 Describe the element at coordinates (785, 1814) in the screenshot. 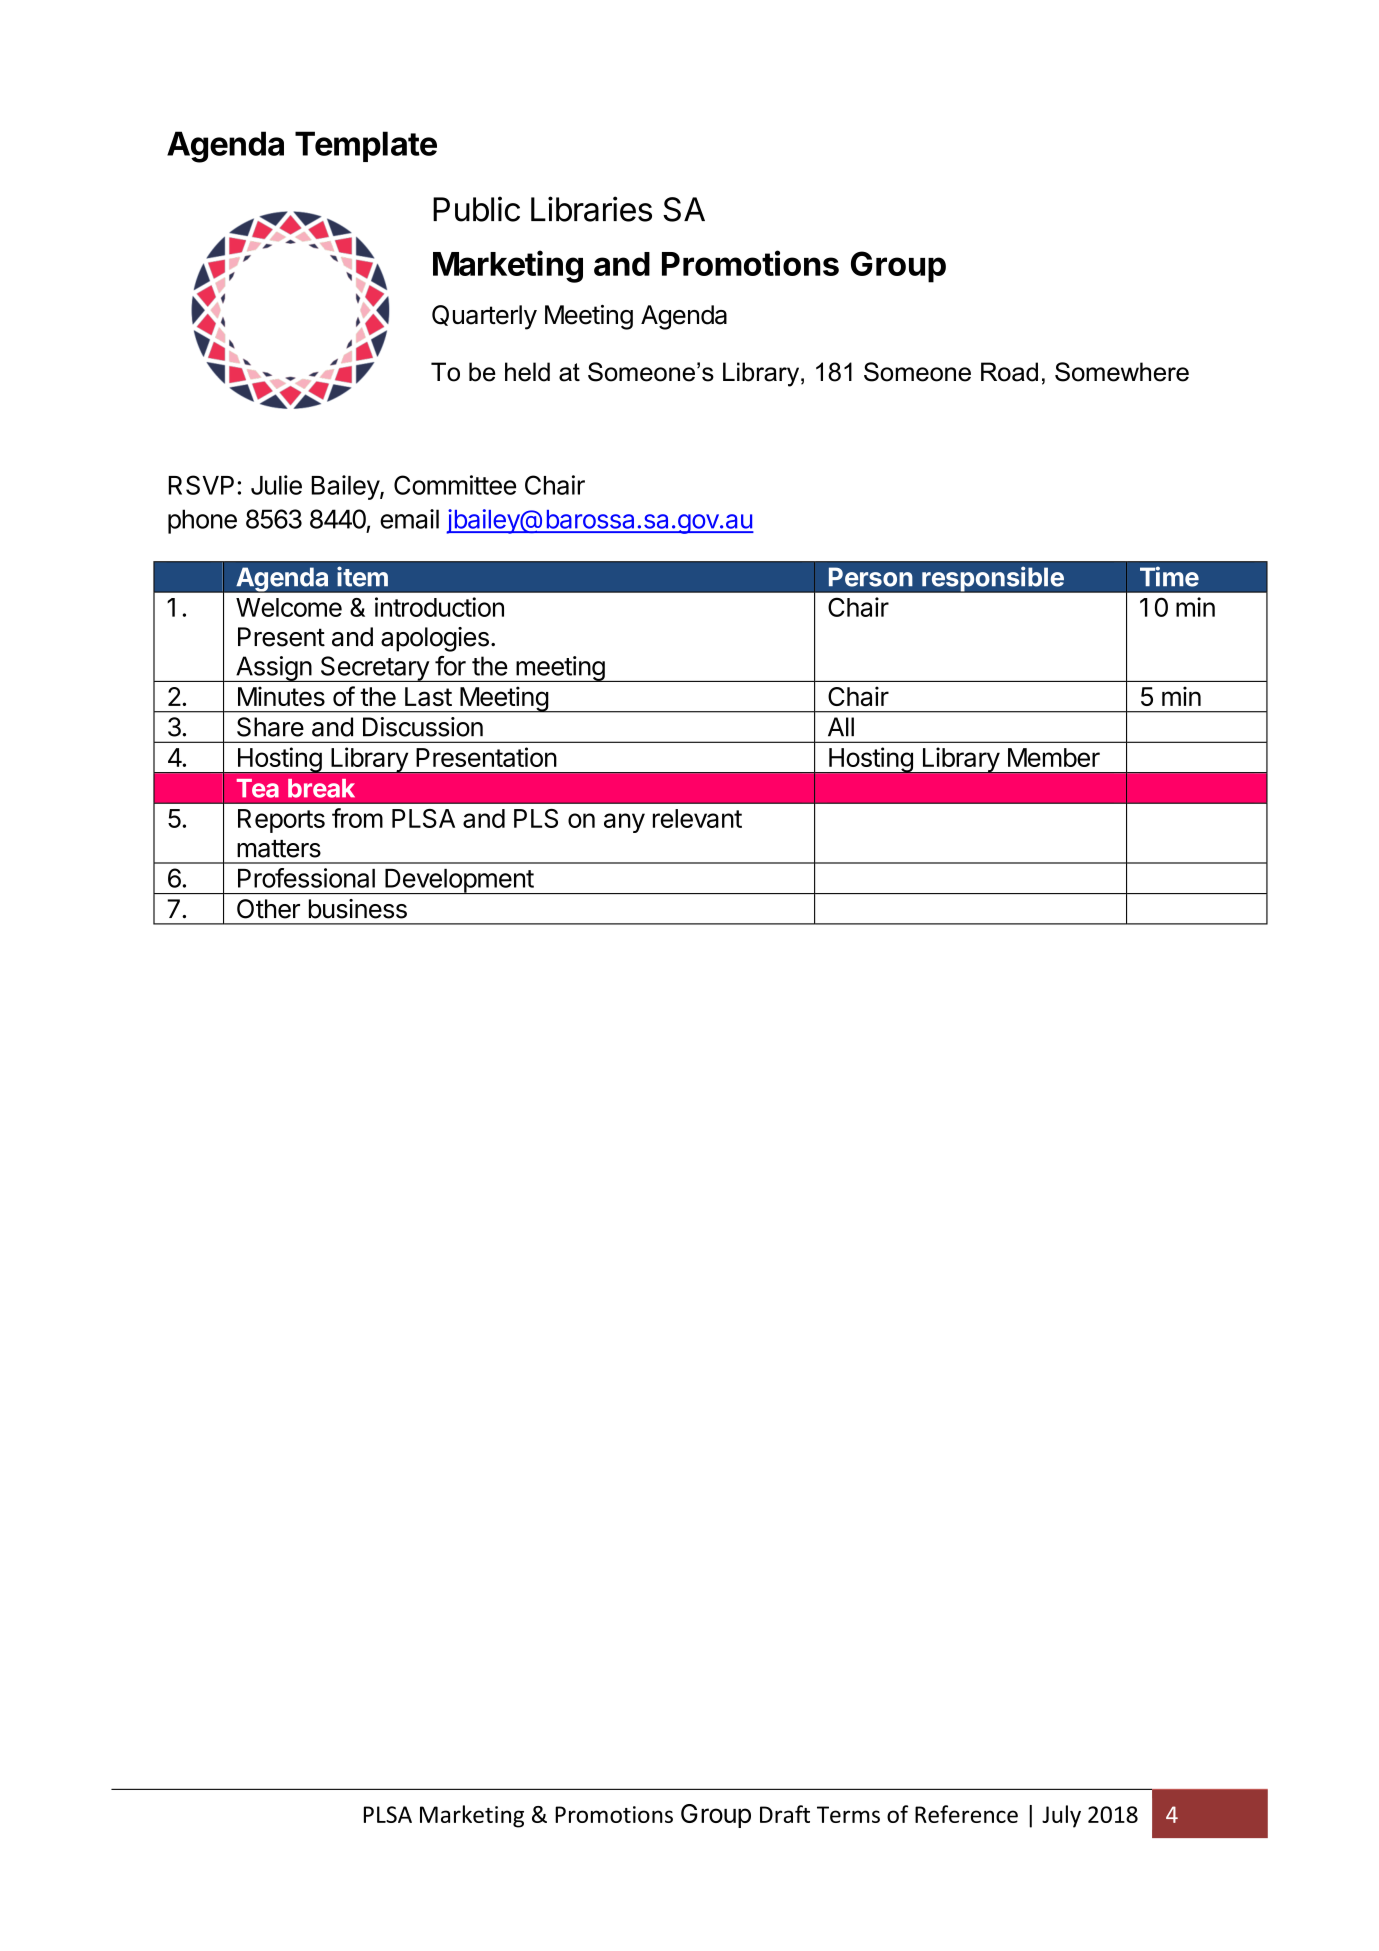

I see `Draft` at that location.
